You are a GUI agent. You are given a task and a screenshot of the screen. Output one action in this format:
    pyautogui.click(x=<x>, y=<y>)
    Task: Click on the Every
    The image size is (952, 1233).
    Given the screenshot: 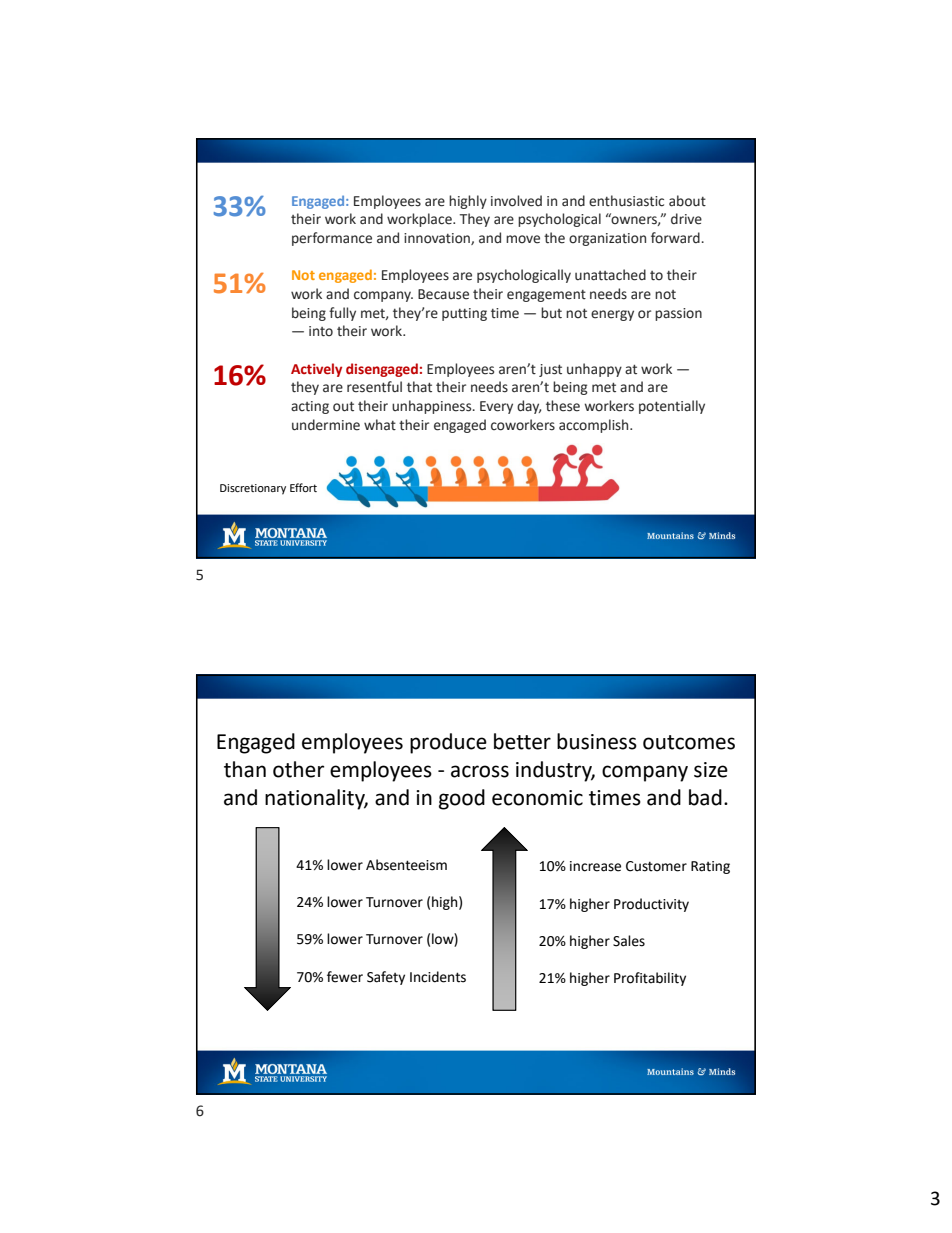 What is the action you would take?
    pyautogui.click(x=496, y=407)
